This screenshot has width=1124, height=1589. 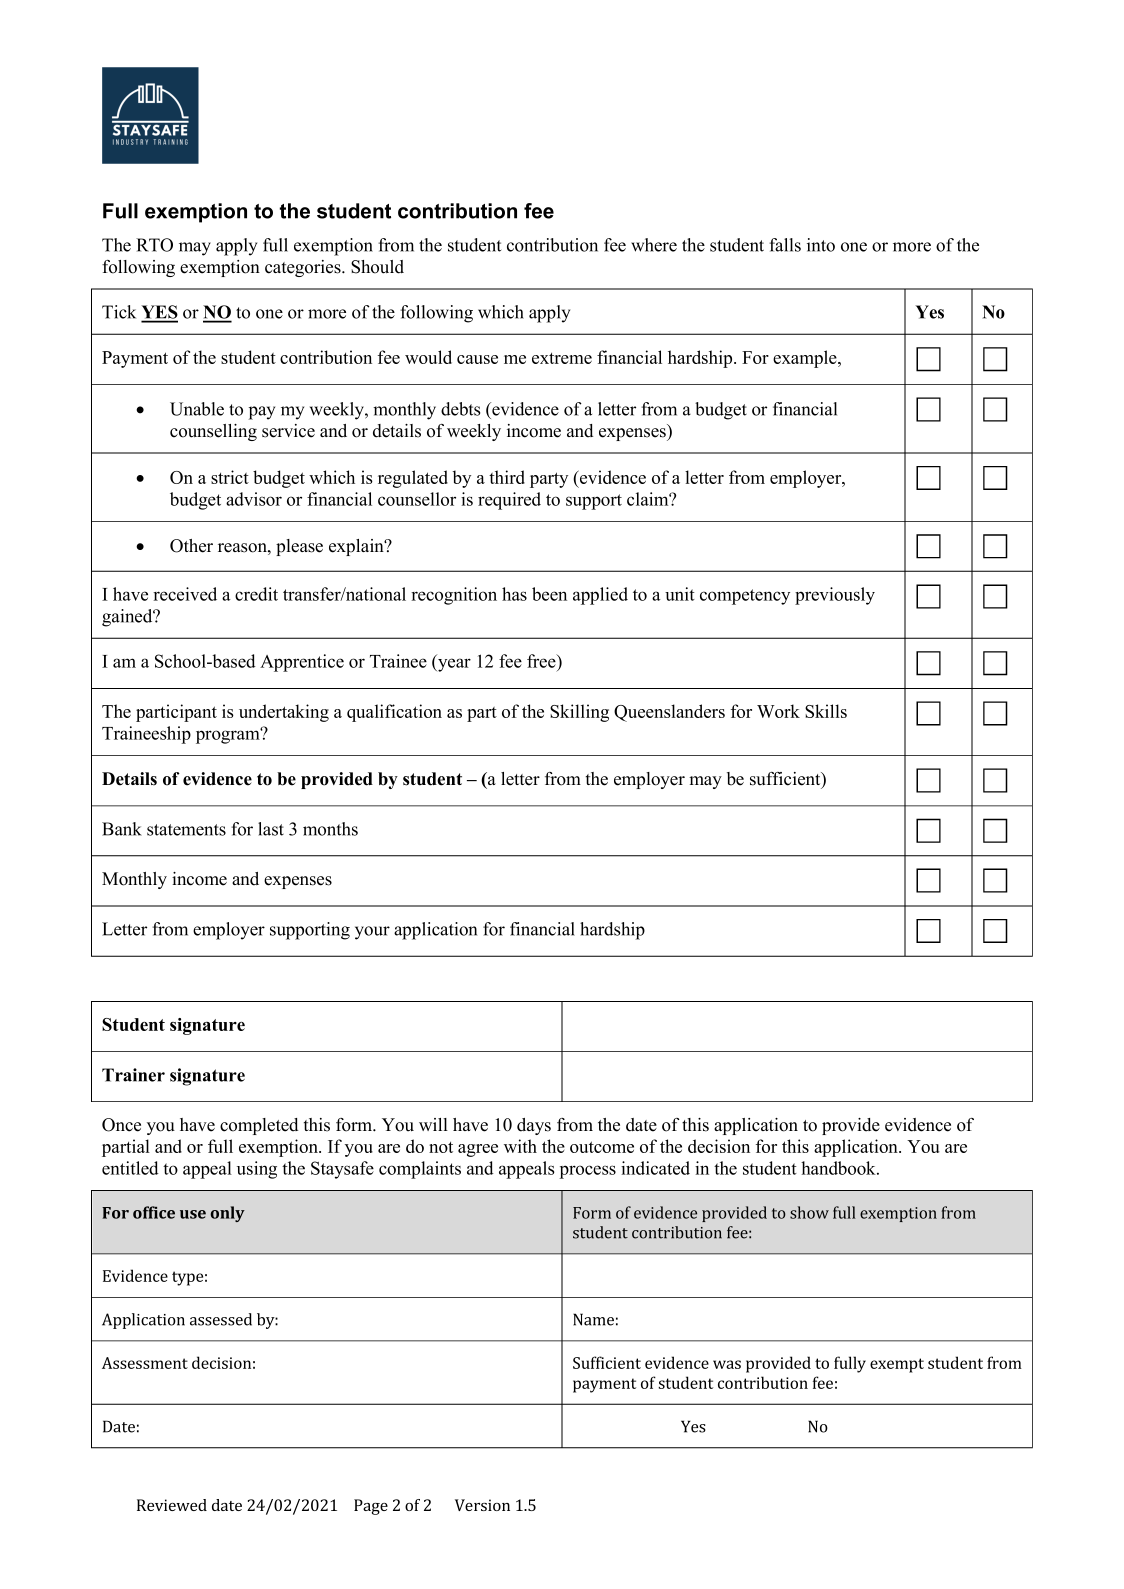 What do you see at coordinates (839, 1168) in the screenshot?
I see `handbook` at bounding box center [839, 1168].
